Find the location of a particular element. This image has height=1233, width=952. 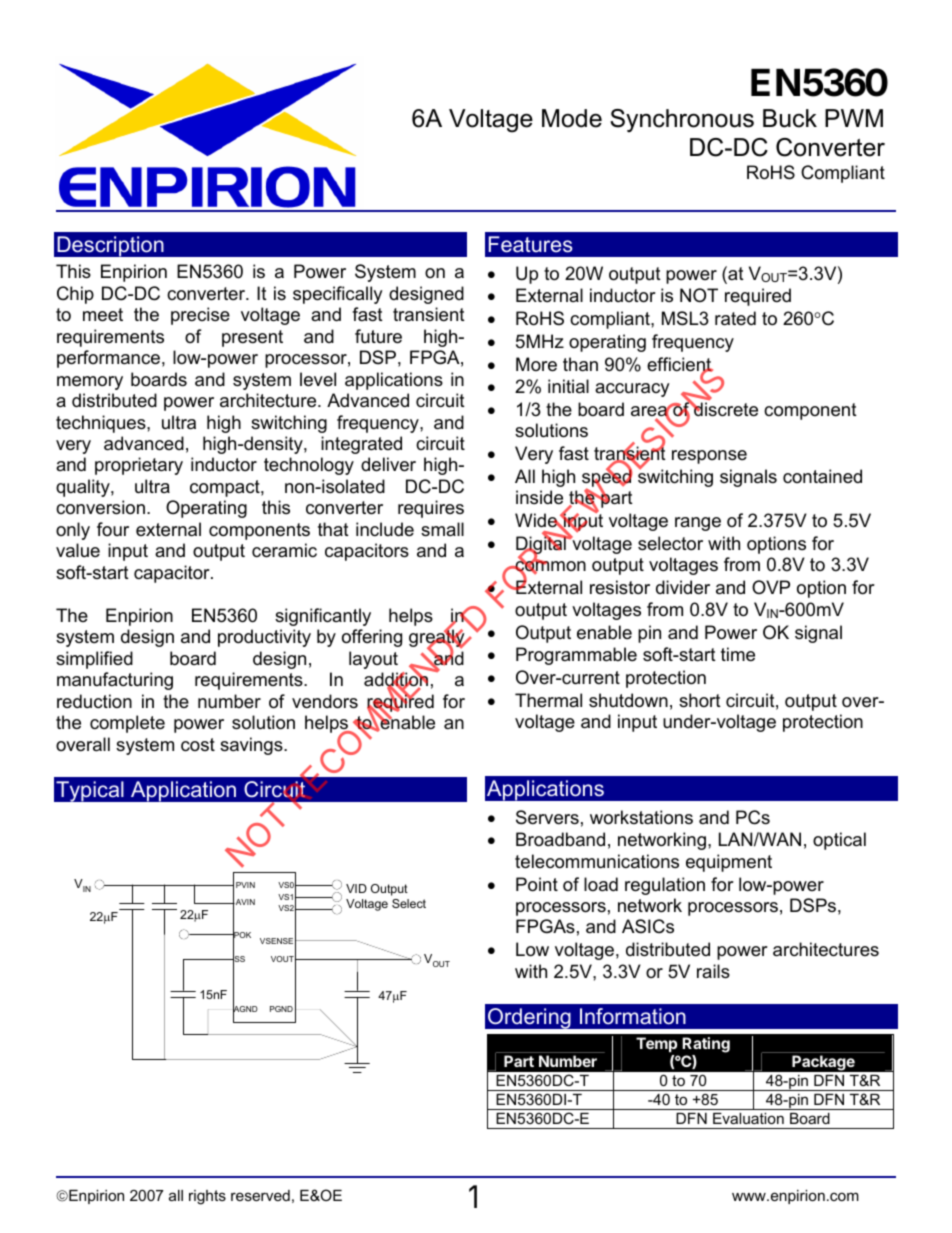

rights is located at coordinates (207, 1197).
